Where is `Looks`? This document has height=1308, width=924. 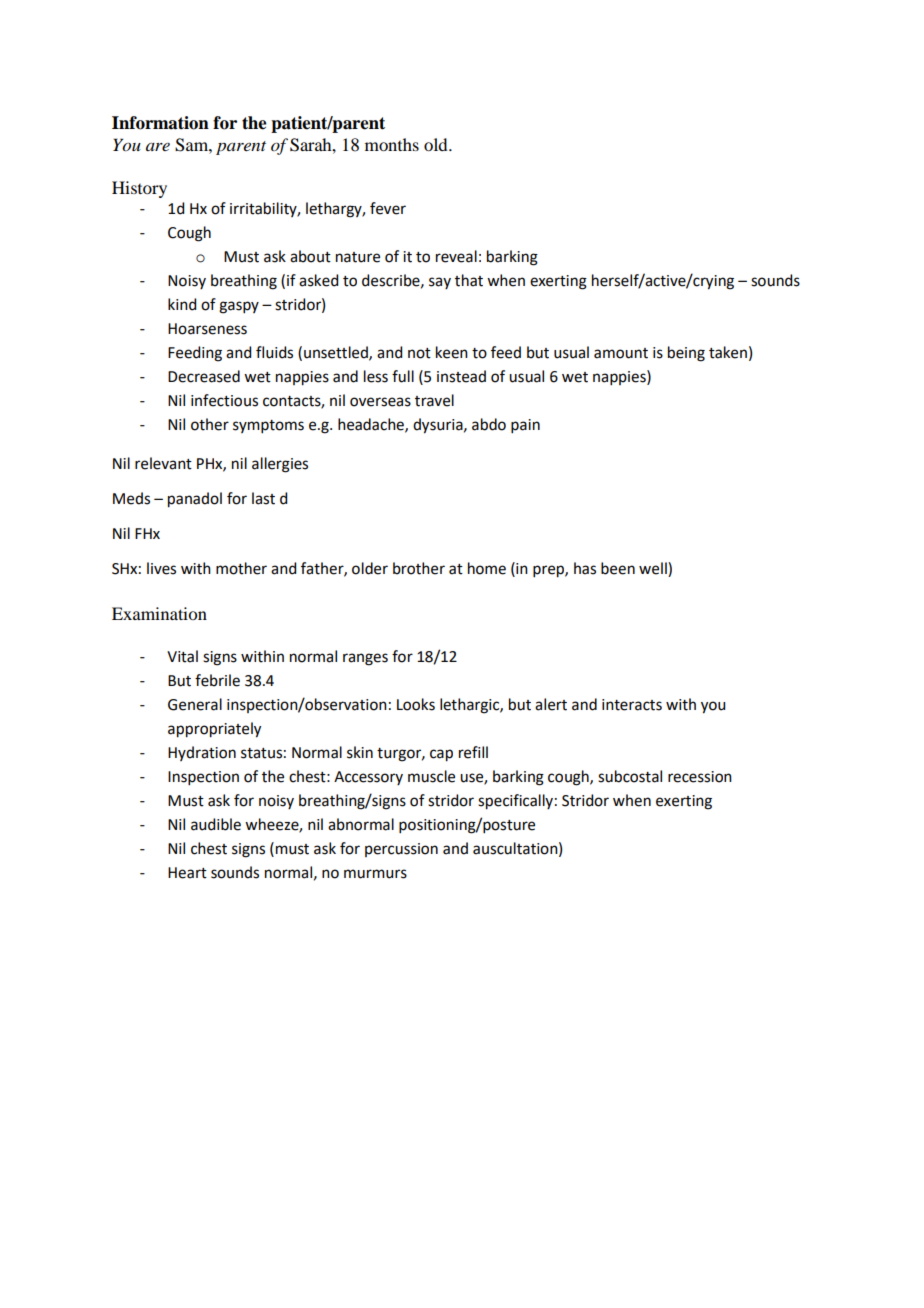
Looks is located at coordinates (416, 704).
